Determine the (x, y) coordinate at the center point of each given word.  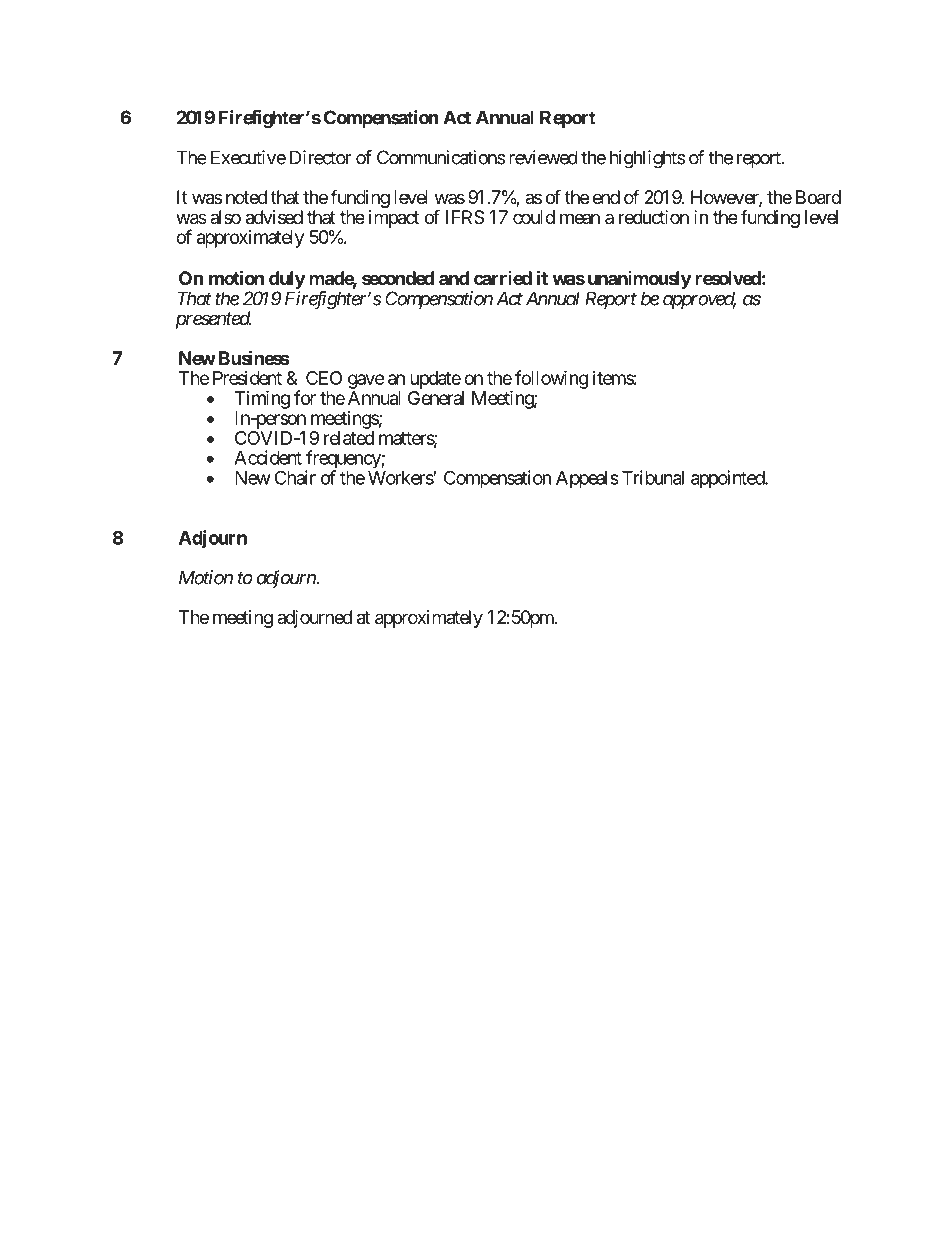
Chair (295, 477)
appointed (728, 479)
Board (818, 197)
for (305, 397)
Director (321, 157)
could (534, 217)
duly (287, 280)
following (551, 379)
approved (699, 300)
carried (503, 278)
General (436, 398)
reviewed (543, 157)
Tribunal (653, 477)
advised (274, 217)
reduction (654, 217)
